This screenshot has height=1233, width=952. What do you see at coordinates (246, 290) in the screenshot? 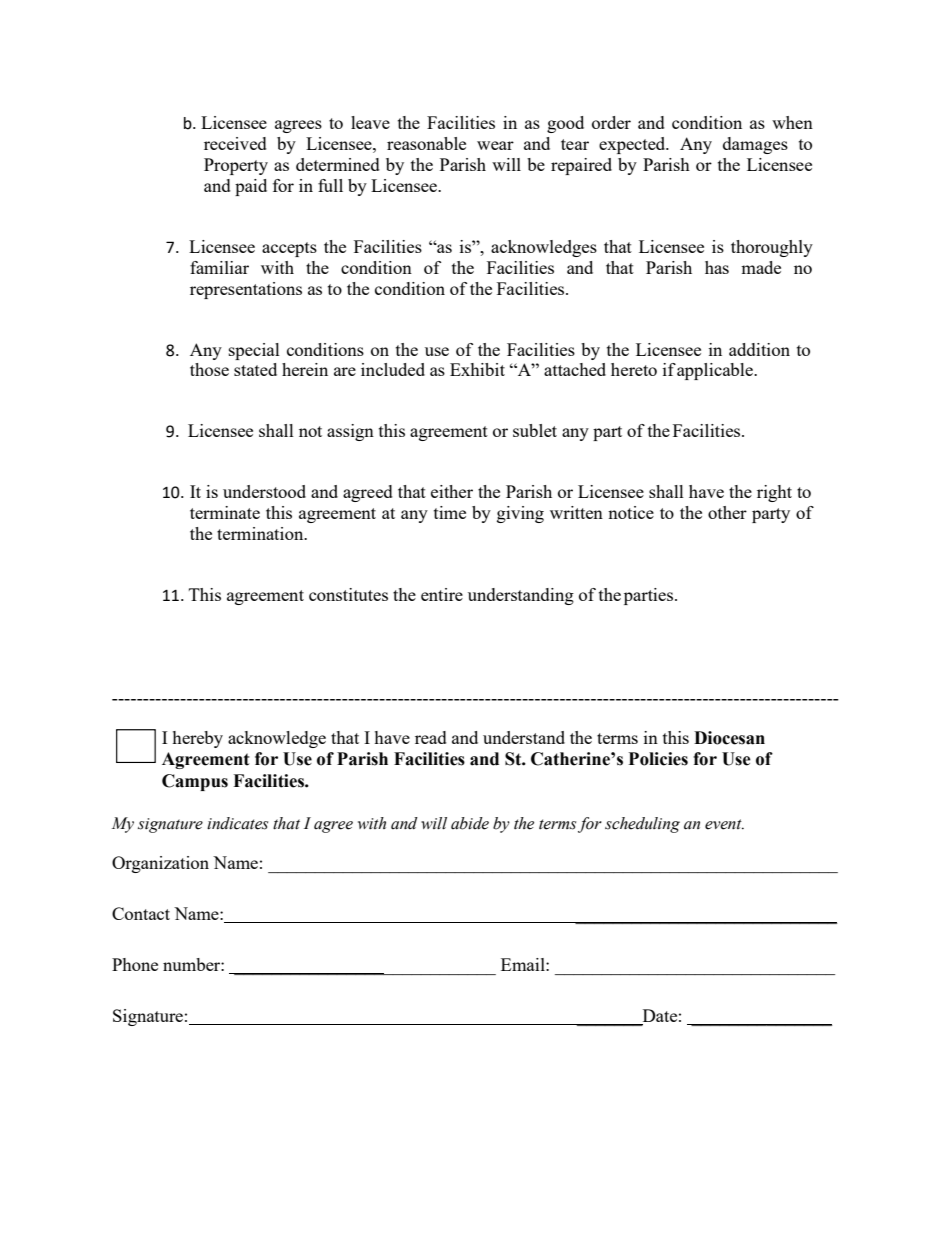
I see `representations` at bounding box center [246, 290].
